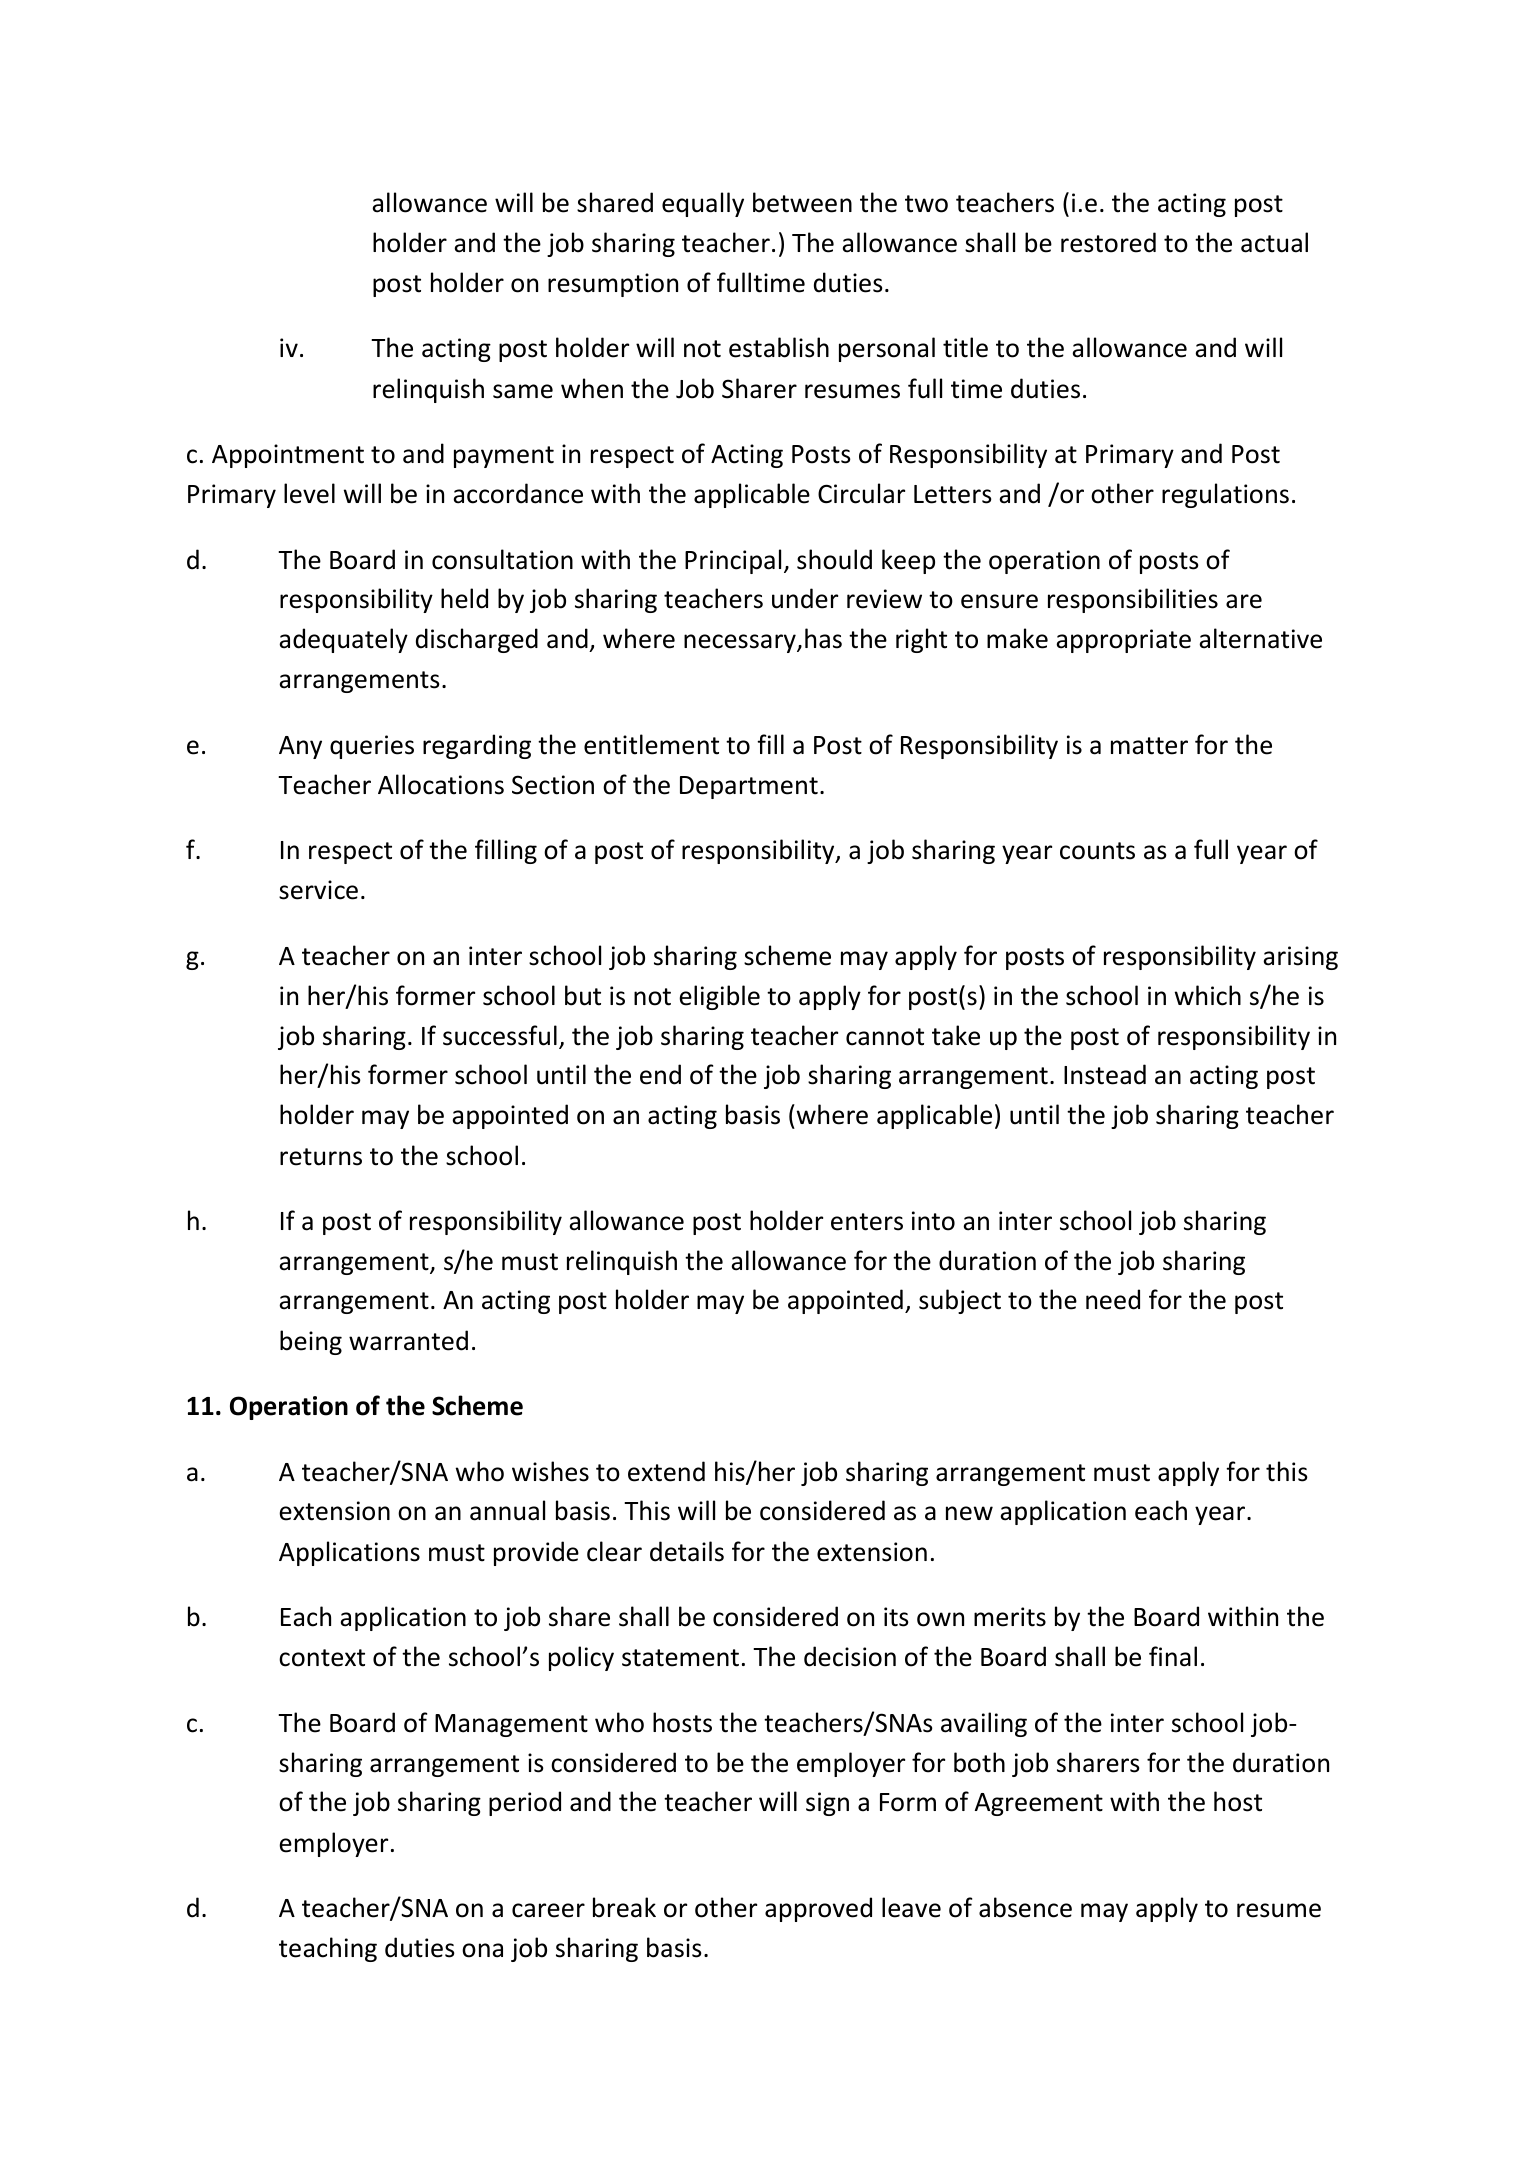 The height and width of the screenshot is (2173, 1536). What do you see at coordinates (523, 391) in the screenshot?
I see `same` at bounding box center [523, 391].
